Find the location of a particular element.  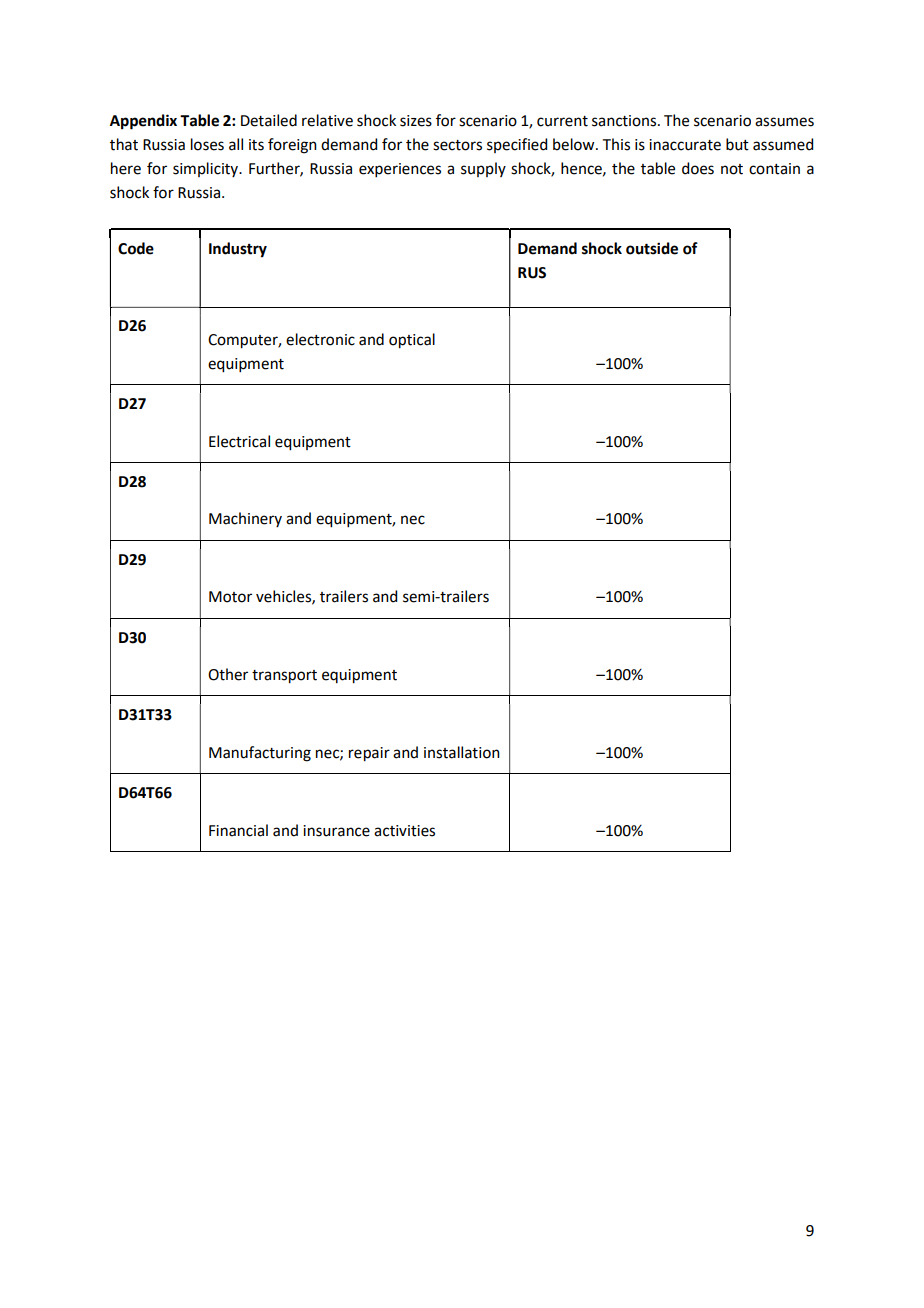

Machinery is located at coordinates (245, 519).
